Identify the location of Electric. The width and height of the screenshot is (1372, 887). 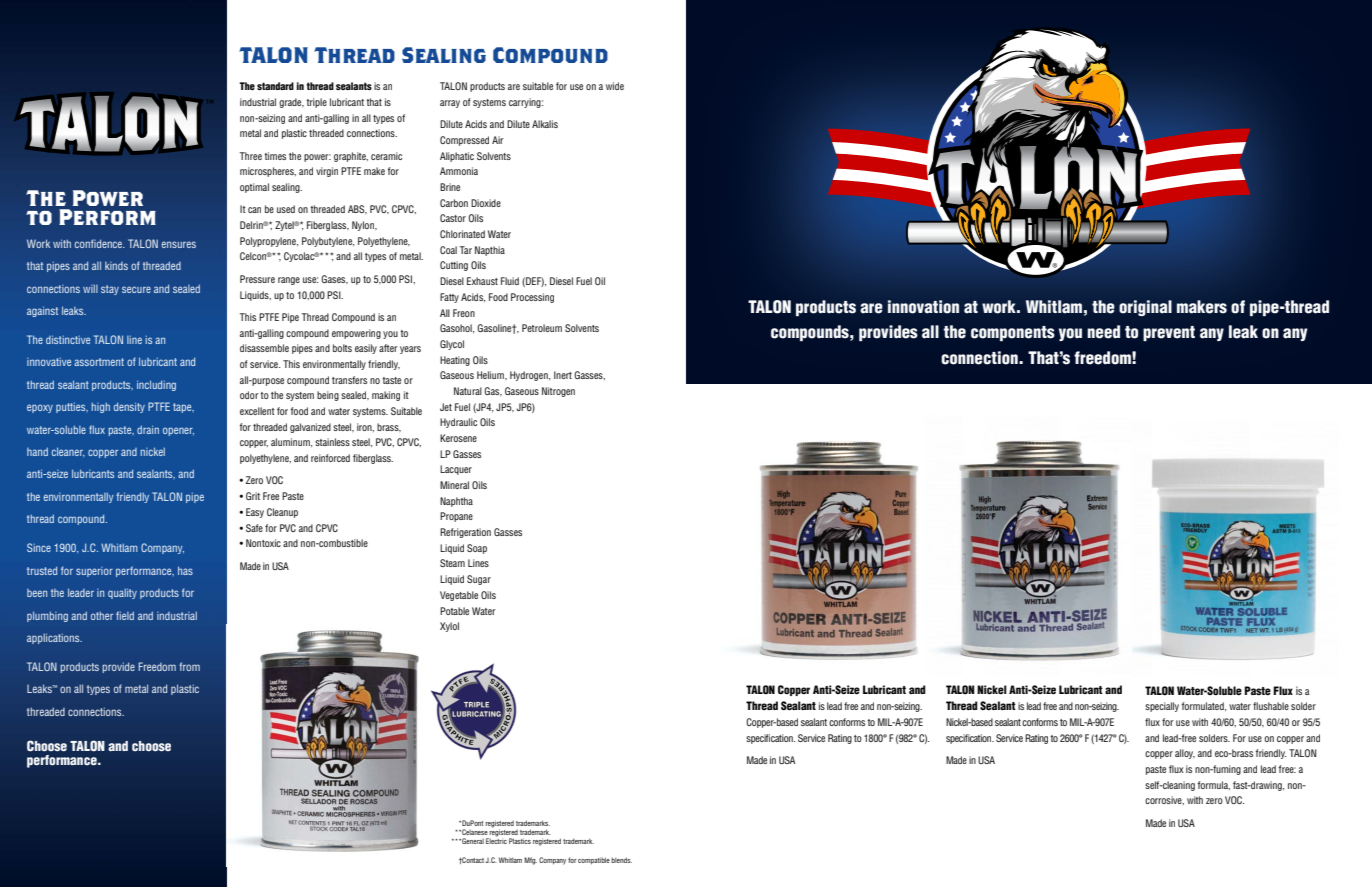
(496, 840).
